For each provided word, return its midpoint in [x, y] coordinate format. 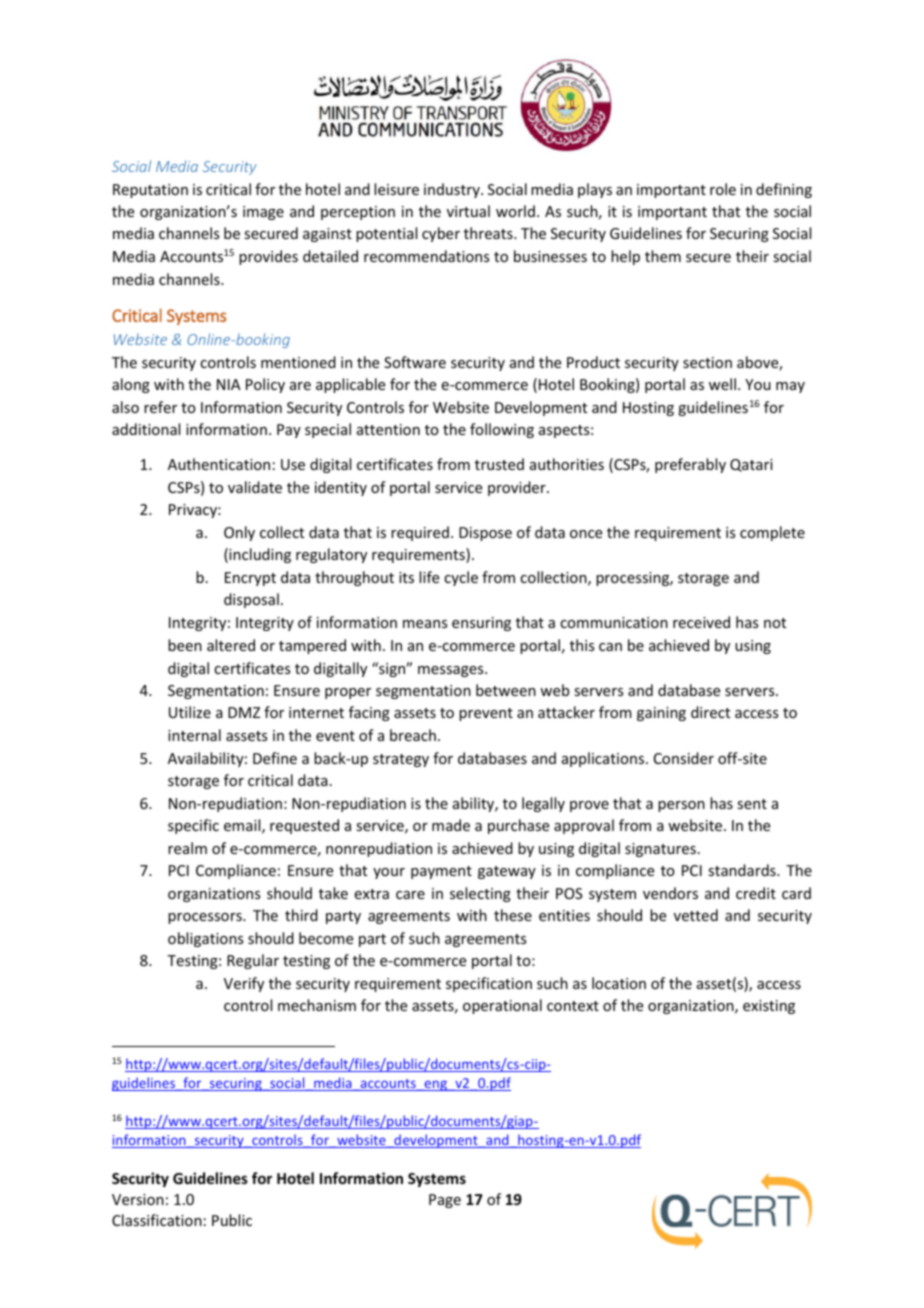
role [723, 189]
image [263, 213]
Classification [157, 1220]
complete [772, 533]
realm [187, 848]
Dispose [485, 534]
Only [239, 533]
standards [743, 870]
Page [445, 1201]
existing [769, 1007]
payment [441, 872]
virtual [468, 211]
